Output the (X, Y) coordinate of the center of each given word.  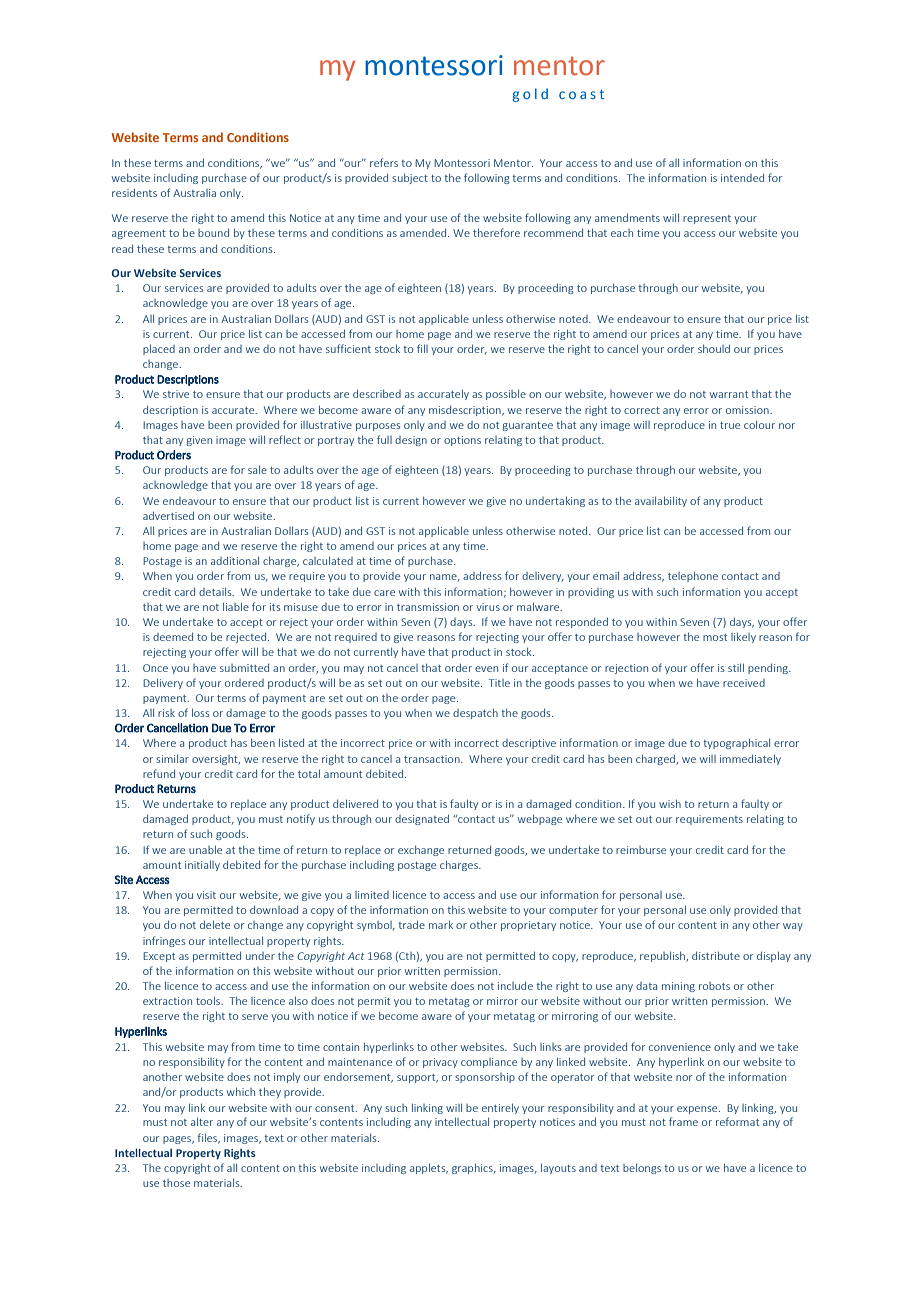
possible (506, 395)
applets (429, 1168)
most (715, 637)
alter (202, 1122)
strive (176, 394)
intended (742, 178)
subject (410, 179)
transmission (428, 607)
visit (206, 895)
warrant (729, 394)
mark (441, 924)
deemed (173, 637)
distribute (716, 955)
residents (134, 192)
